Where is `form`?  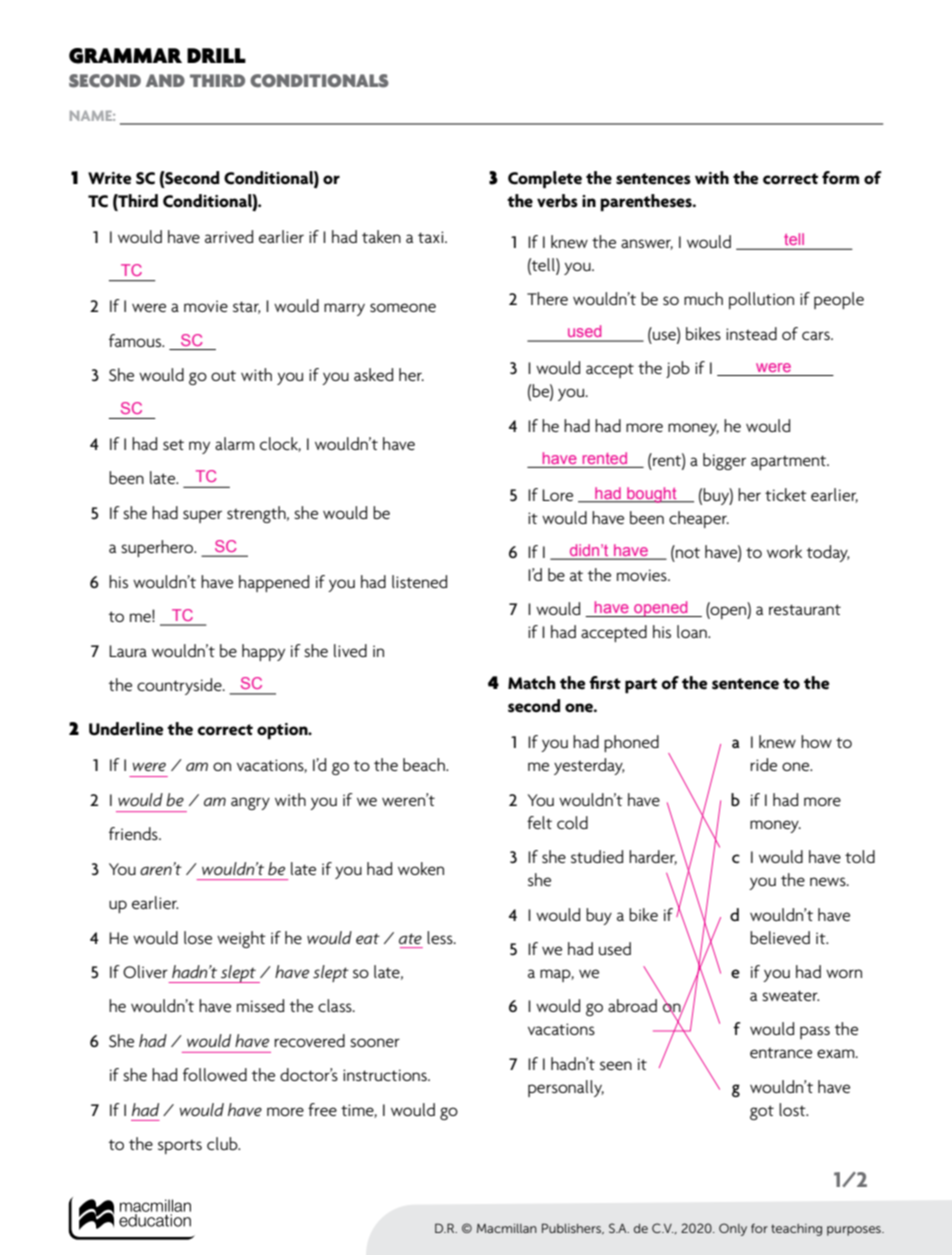
form is located at coordinates (840, 178).
